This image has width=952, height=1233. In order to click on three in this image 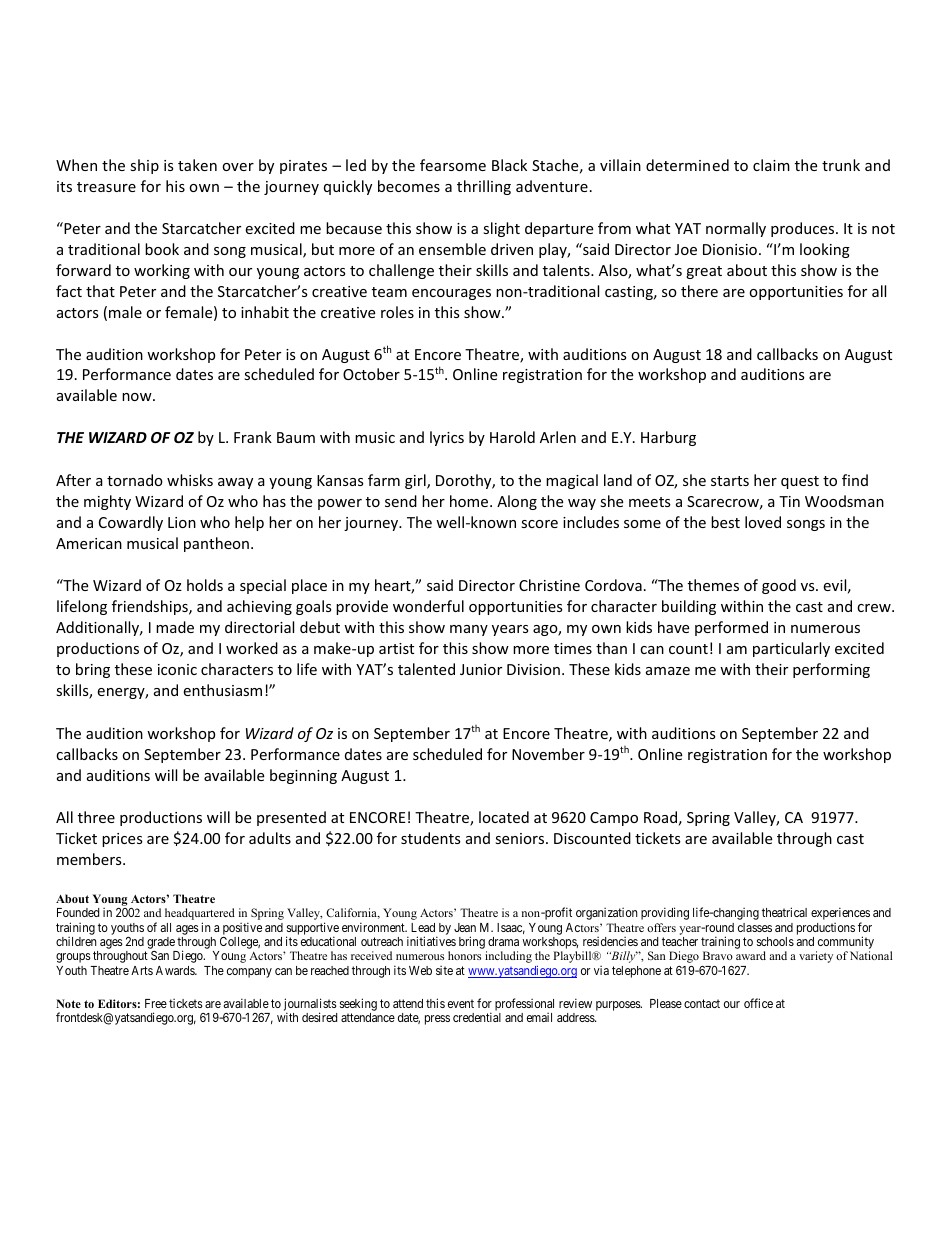, I will do `click(96, 817)`.
